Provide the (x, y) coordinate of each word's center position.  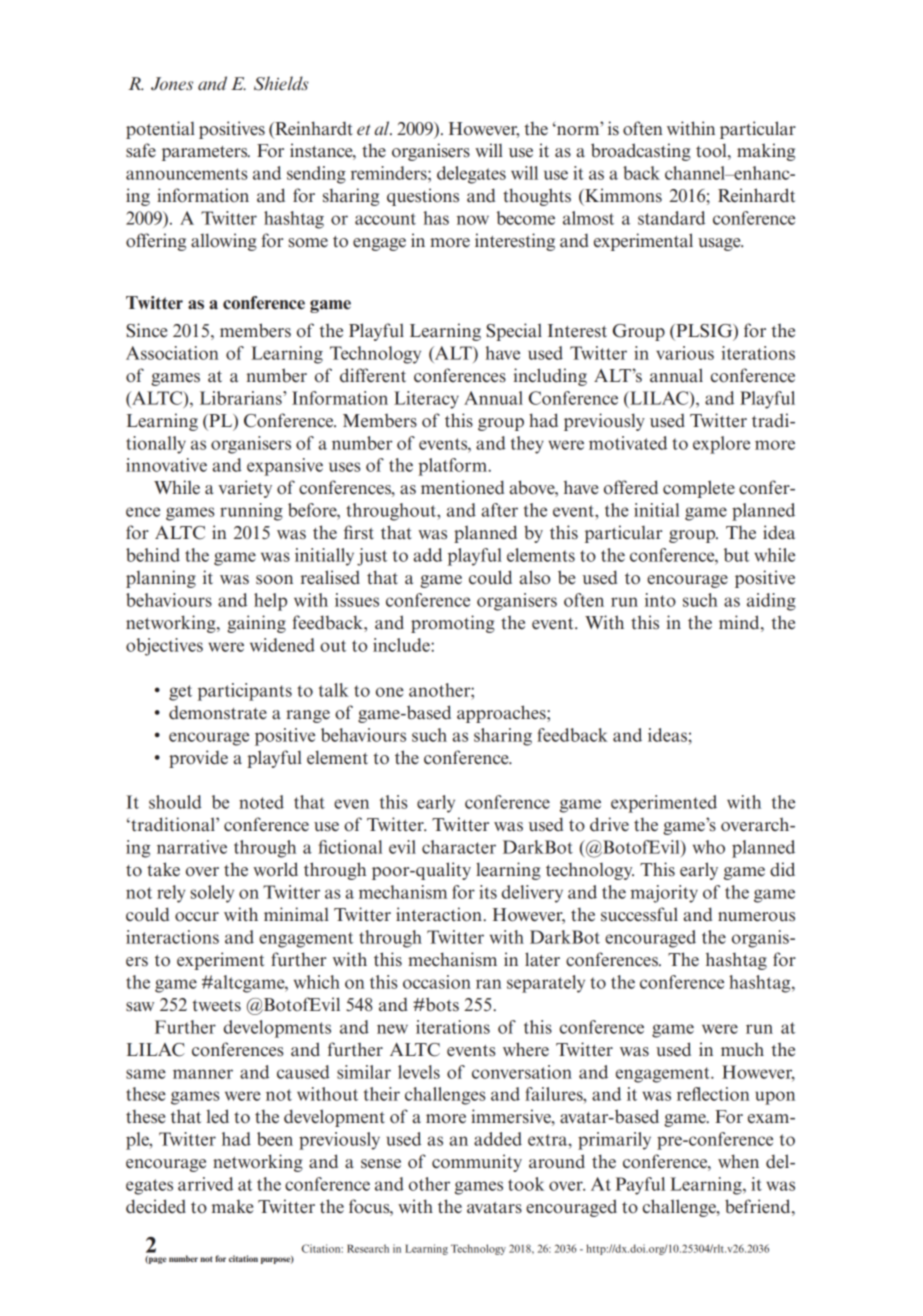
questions (423, 197)
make (232, 1207)
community (477, 1163)
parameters (206, 153)
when (738, 1161)
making (766, 152)
